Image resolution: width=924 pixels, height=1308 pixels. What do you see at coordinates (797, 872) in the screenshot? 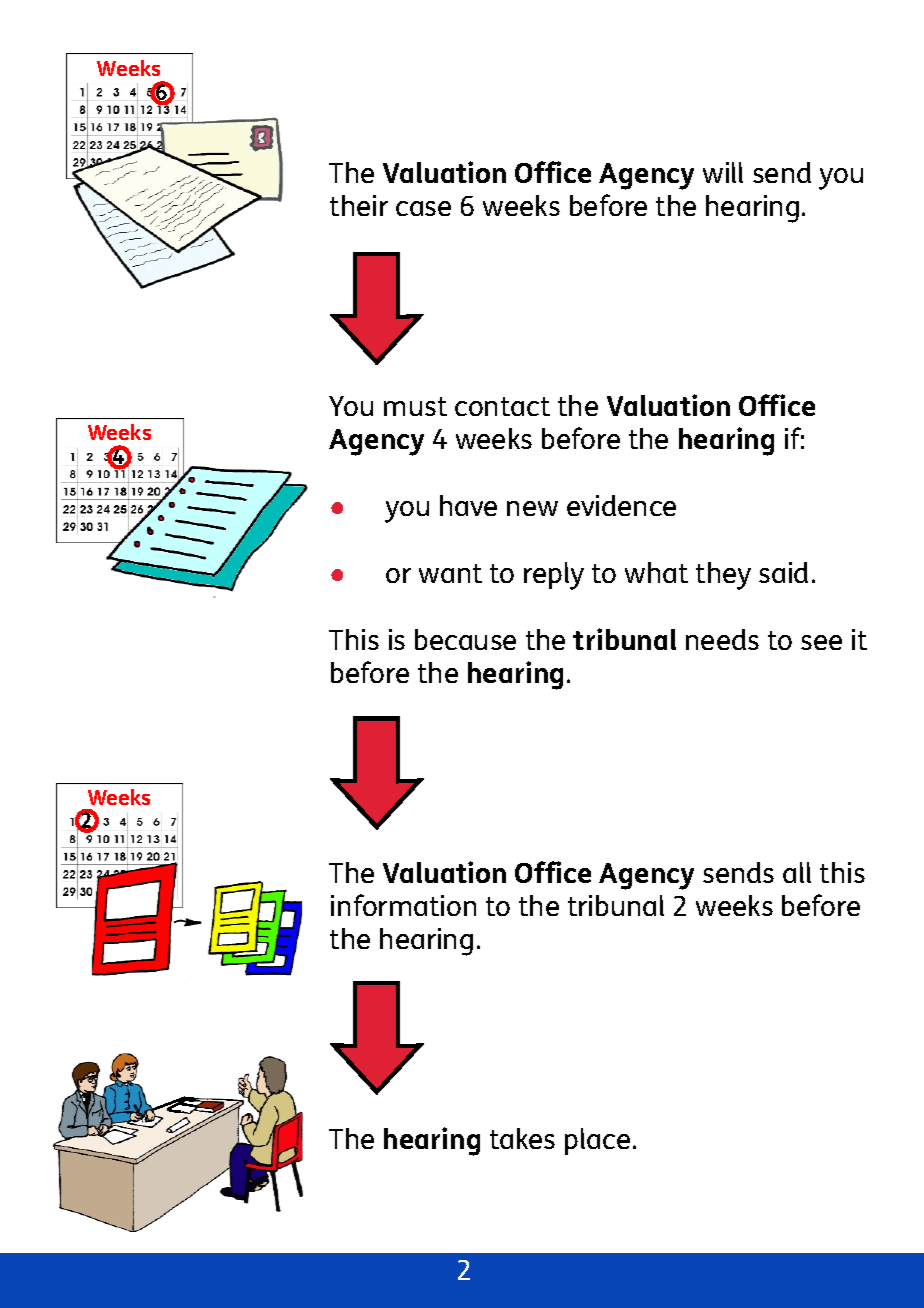
I see `all` at bounding box center [797, 872].
